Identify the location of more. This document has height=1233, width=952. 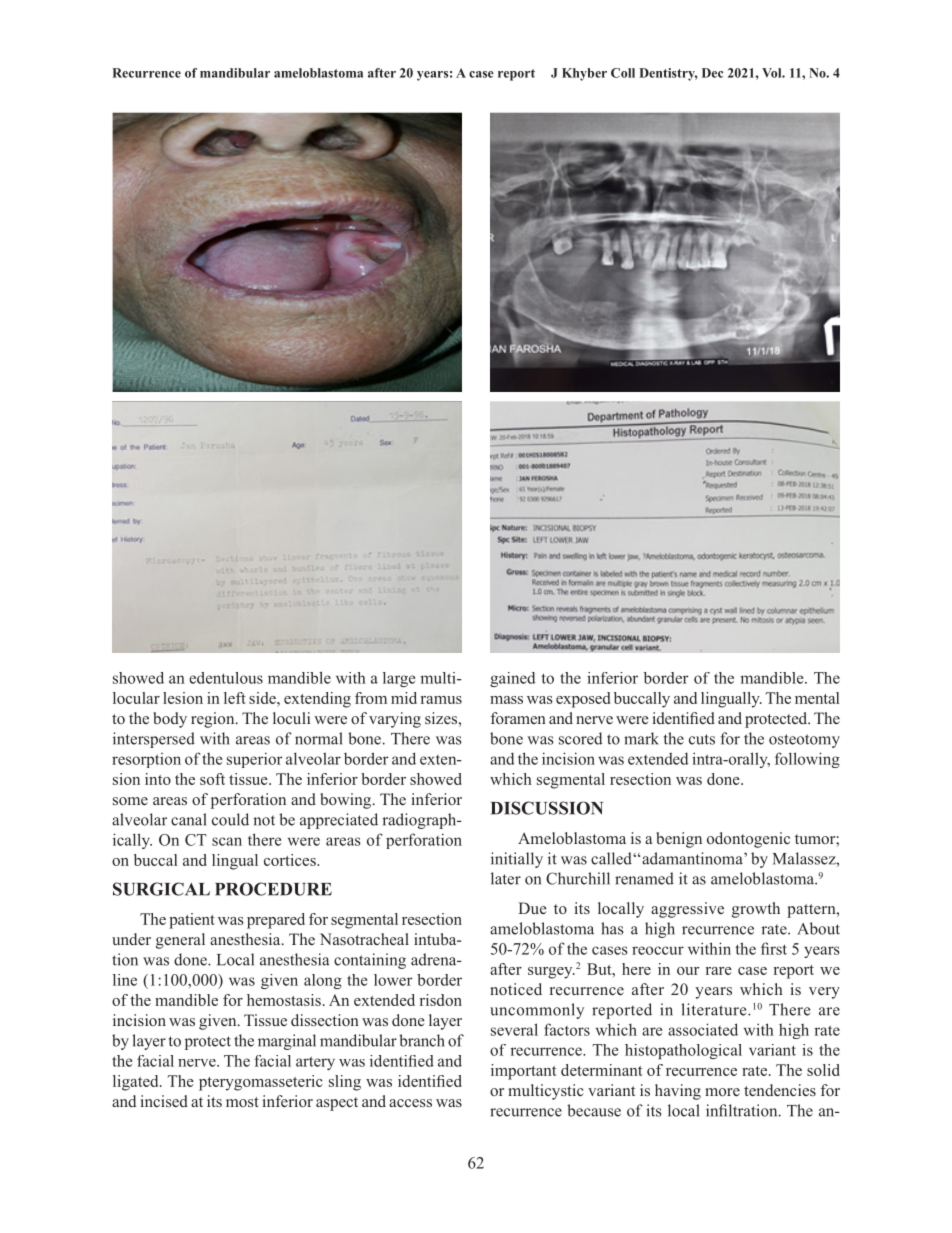
(722, 1092).
